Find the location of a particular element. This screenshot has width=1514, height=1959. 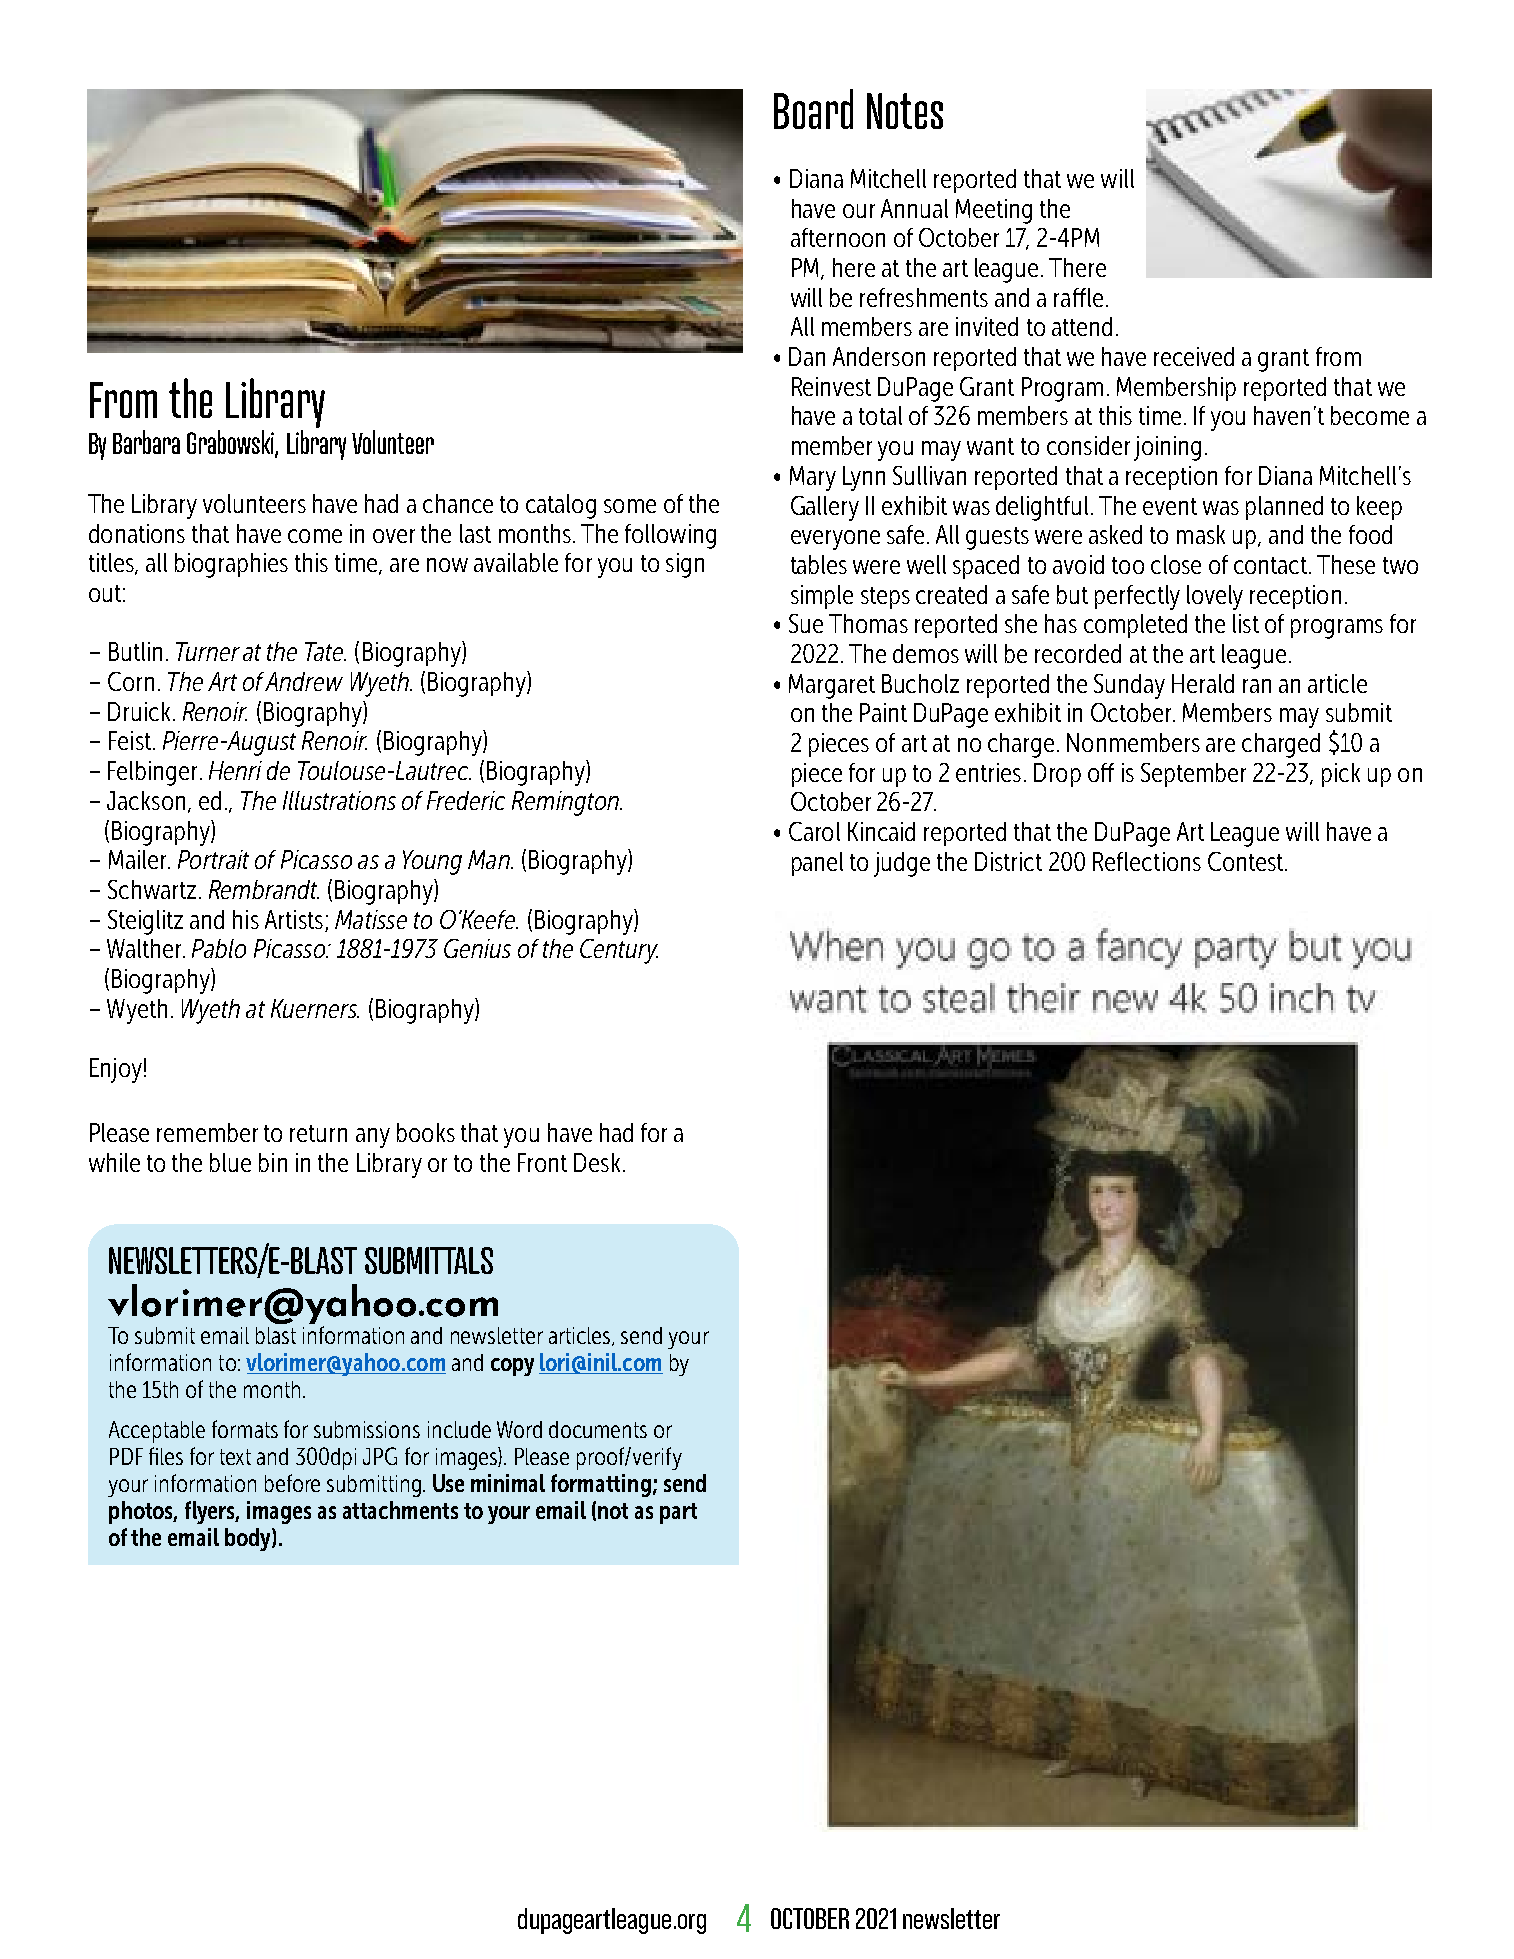

Century is located at coordinates (619, 951).
